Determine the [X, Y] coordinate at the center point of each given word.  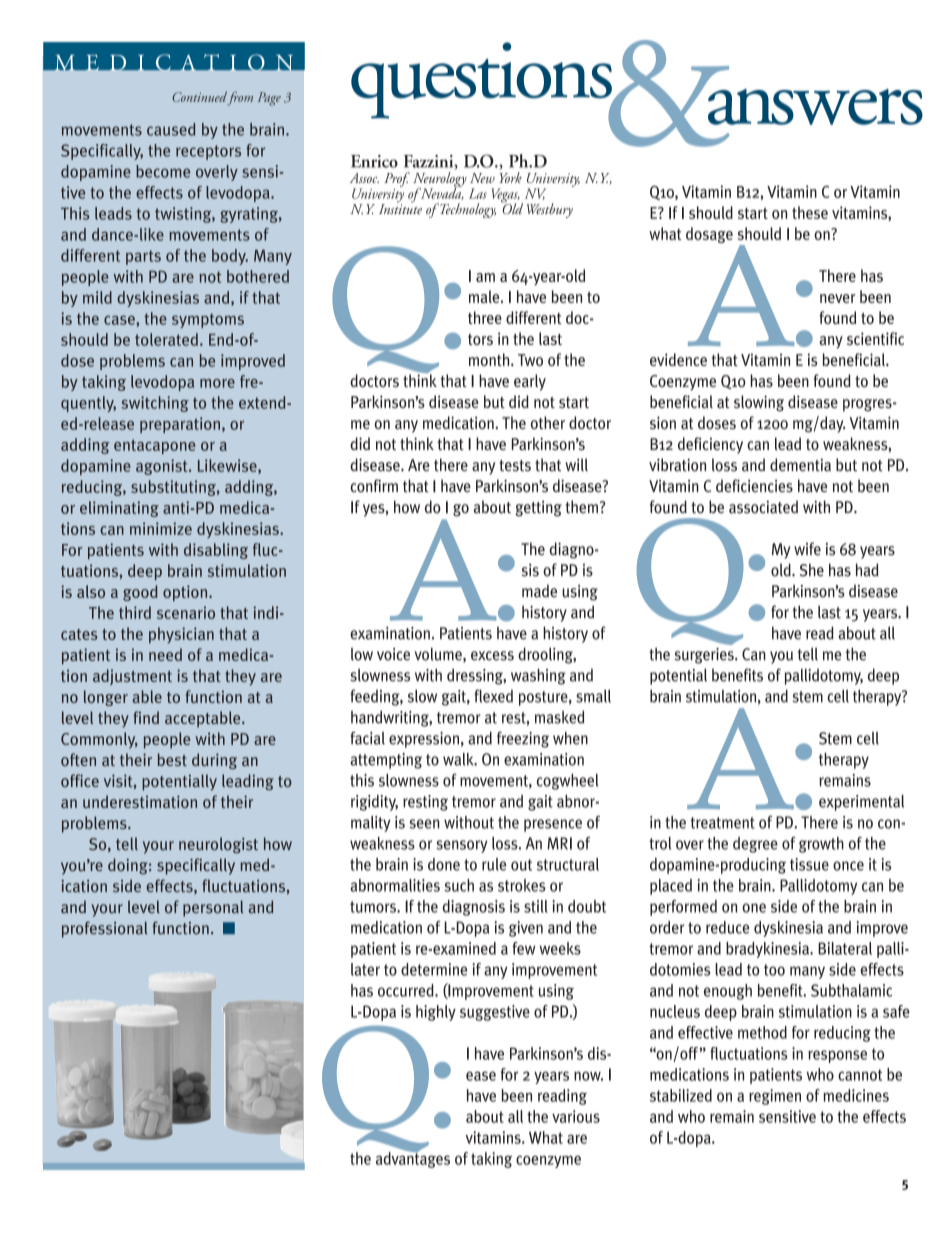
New [482, 178]
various [576, 1116]
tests [515, 466]
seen [424, 824]
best [172, 759]
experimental [861, 803]
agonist [163, 467]
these [810, 212]
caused [171, 129]
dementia [800, 465]
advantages [413, 1159]
